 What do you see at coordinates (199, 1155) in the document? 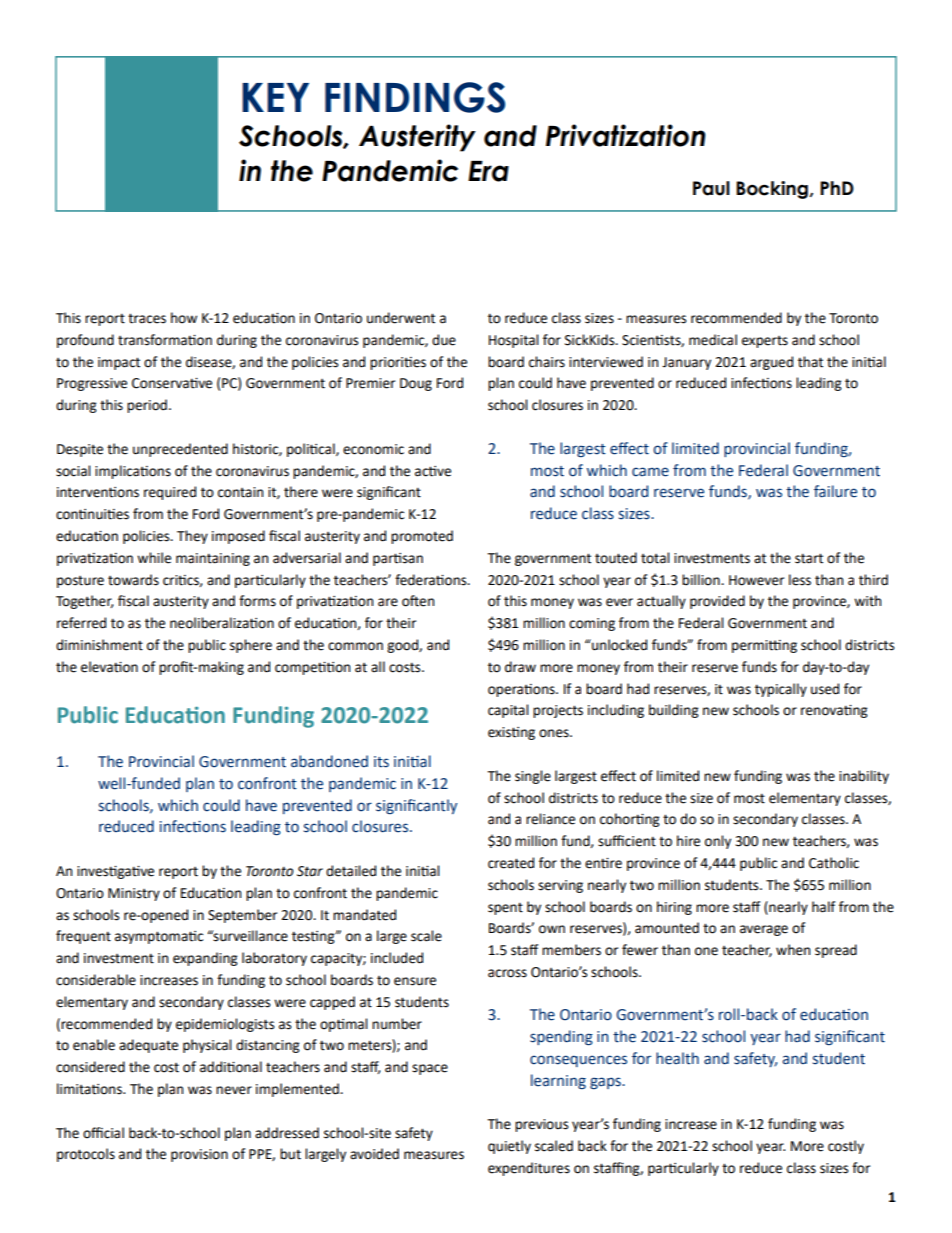
I see `provision` at bounding box center [199, 1155].
